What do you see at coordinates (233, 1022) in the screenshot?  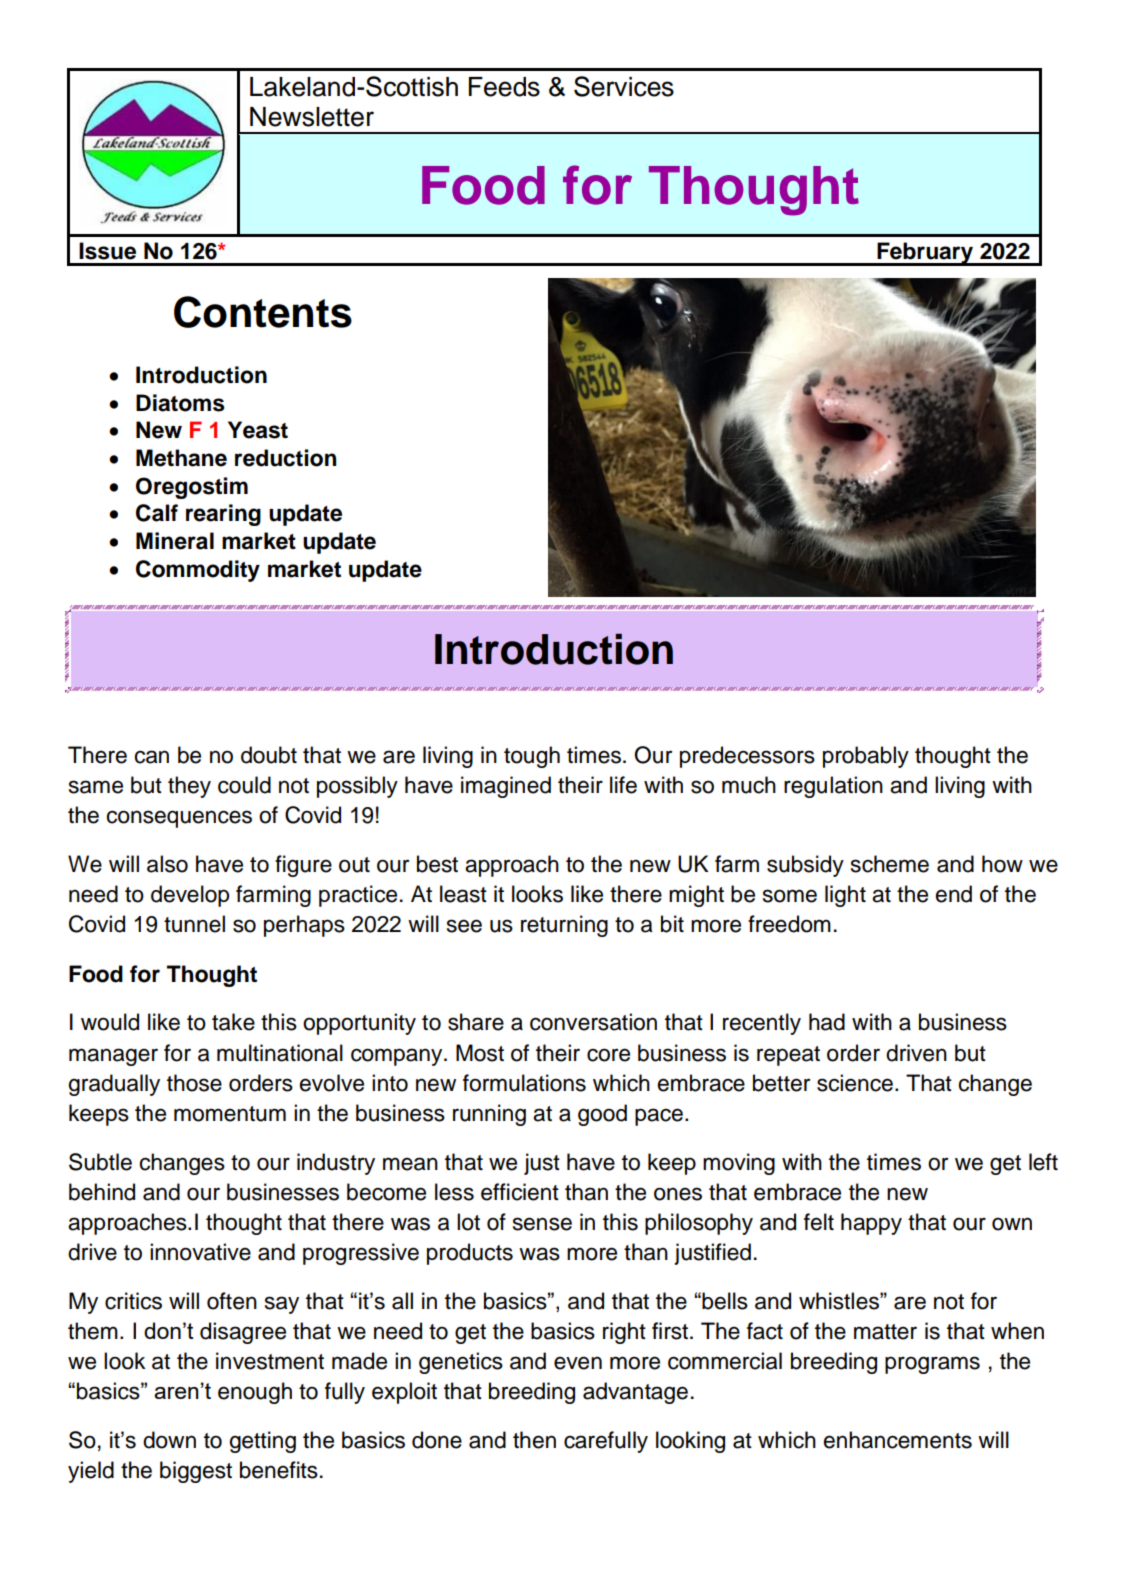 I see `take` at bounding box center [233, 1022].
